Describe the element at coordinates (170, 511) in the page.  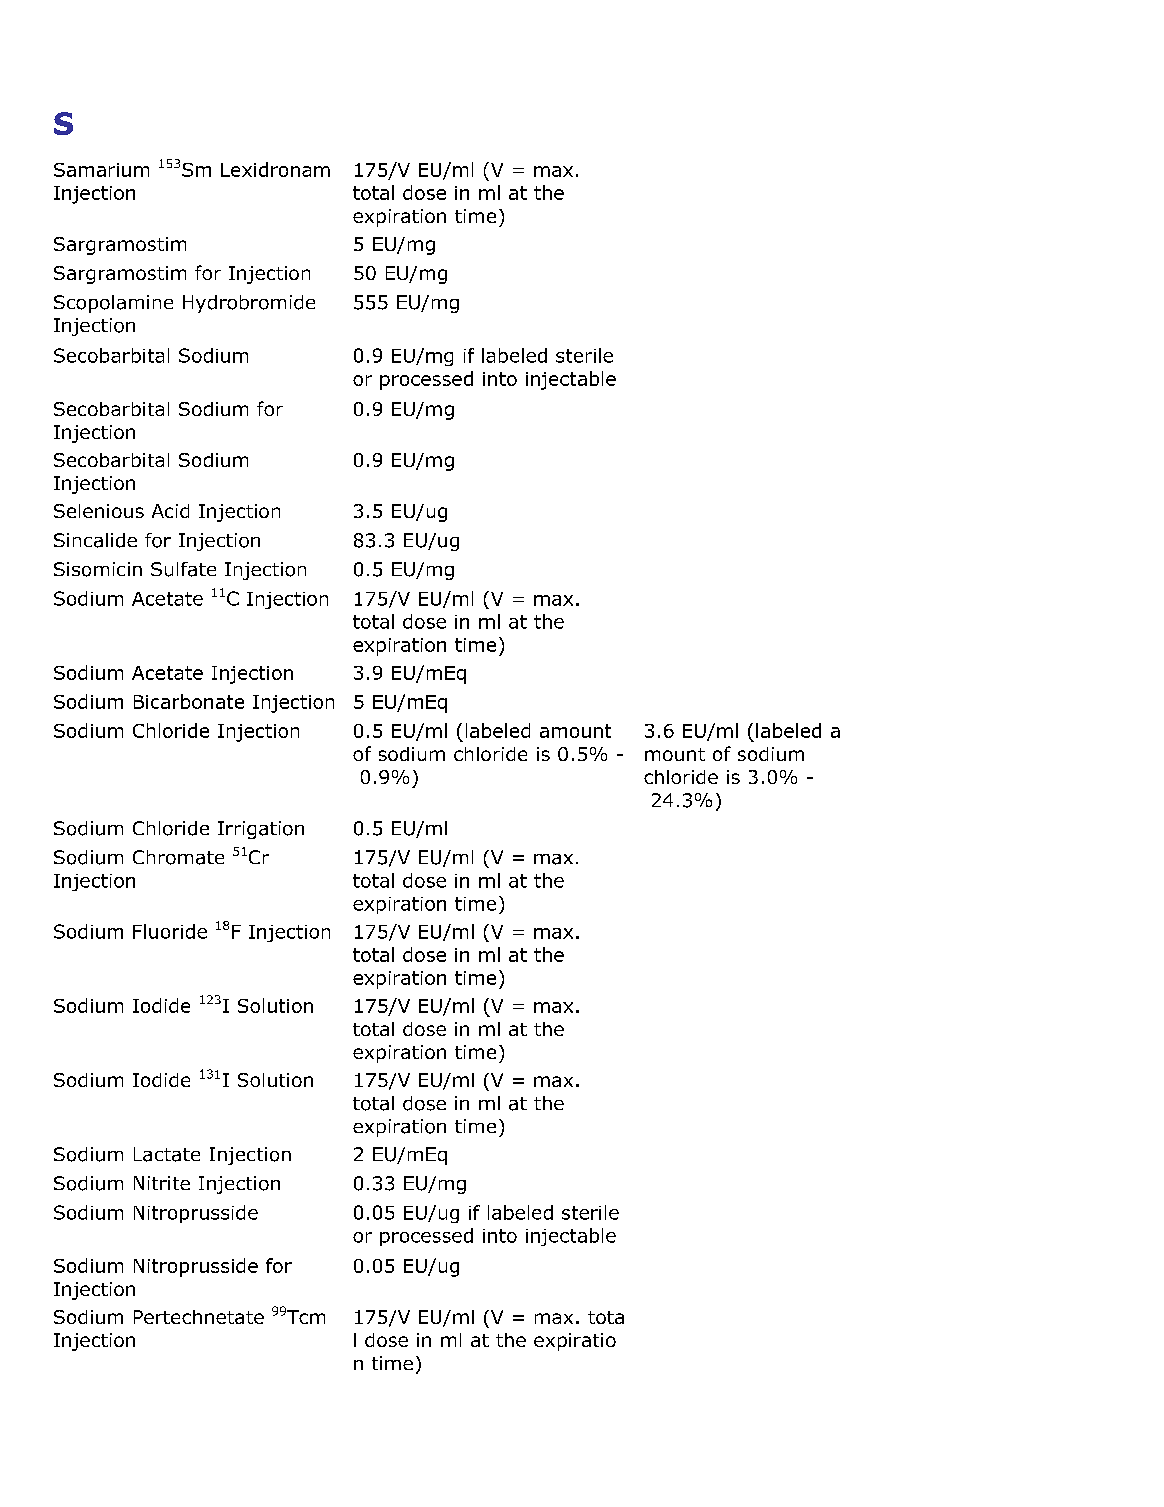
I see `Acid` at that location.
